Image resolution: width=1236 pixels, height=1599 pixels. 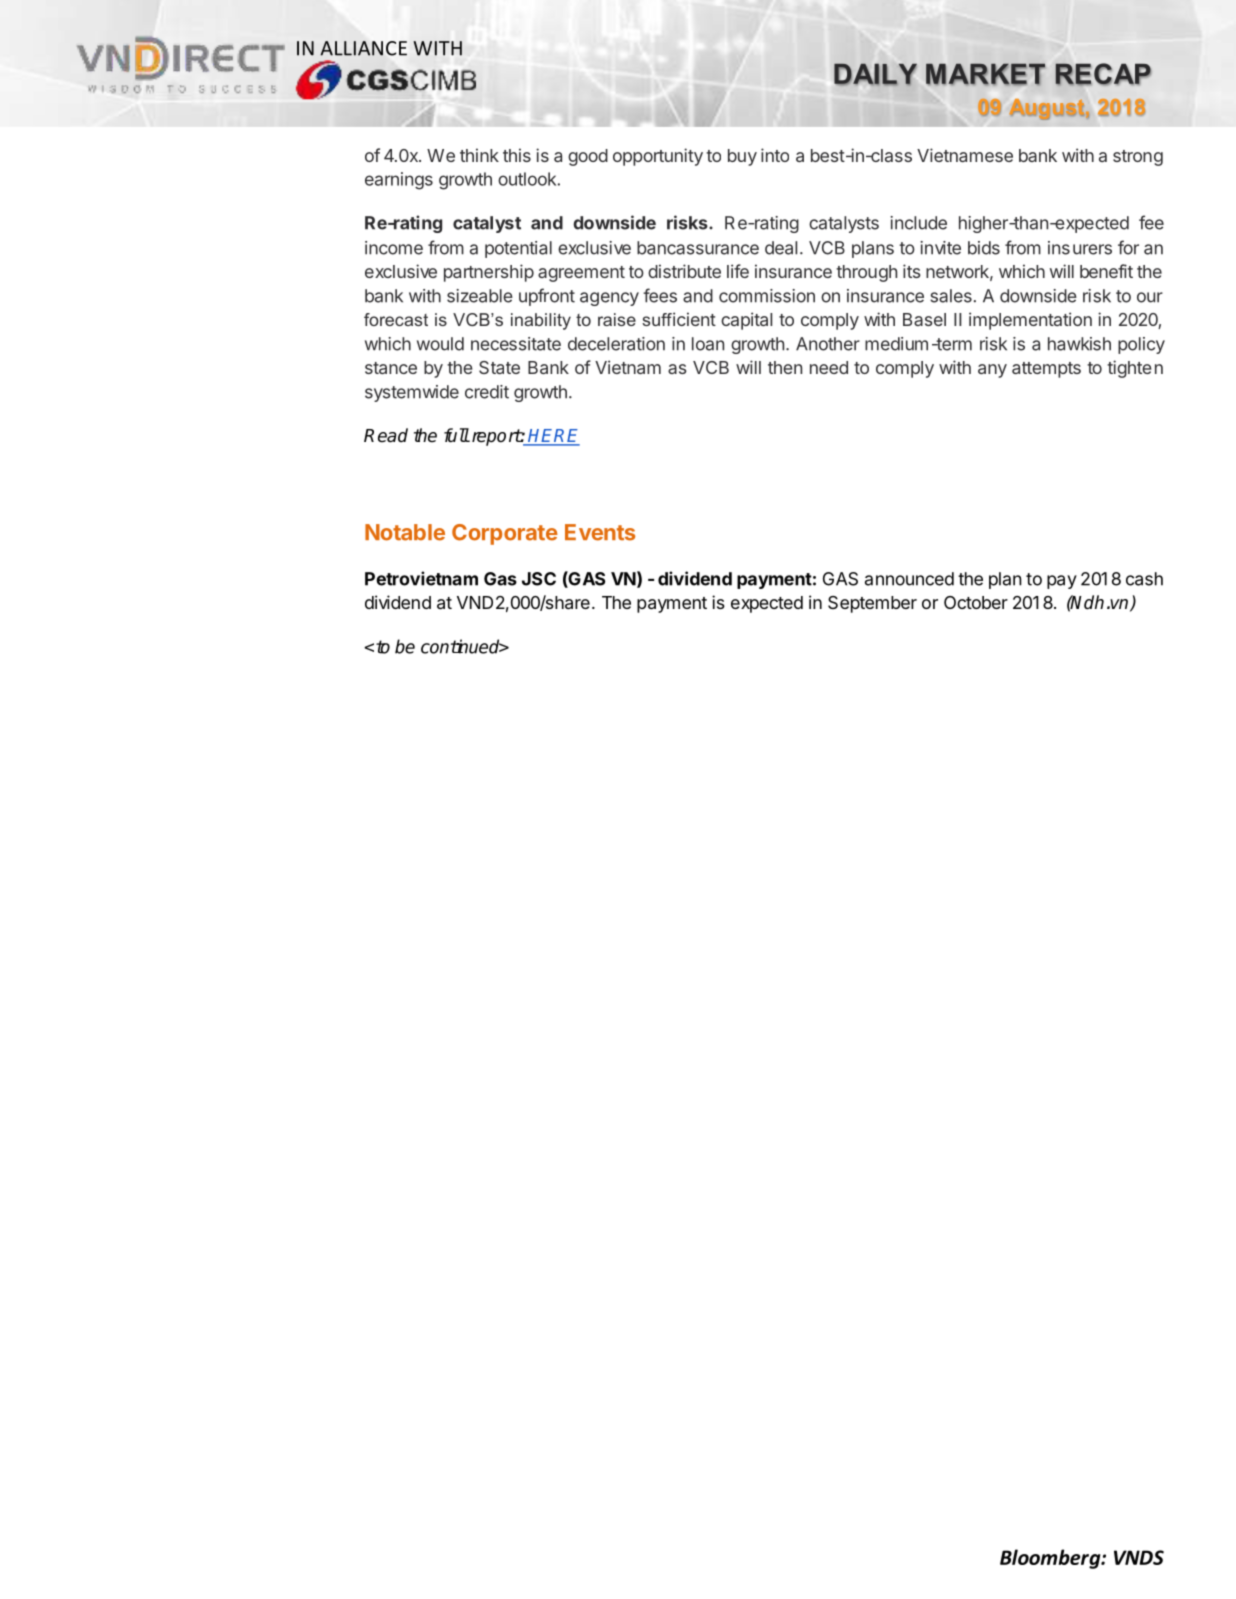 What do you see at coordinates (746, 321) in the page?
I see `capital` at bounding box center [746, 321].
